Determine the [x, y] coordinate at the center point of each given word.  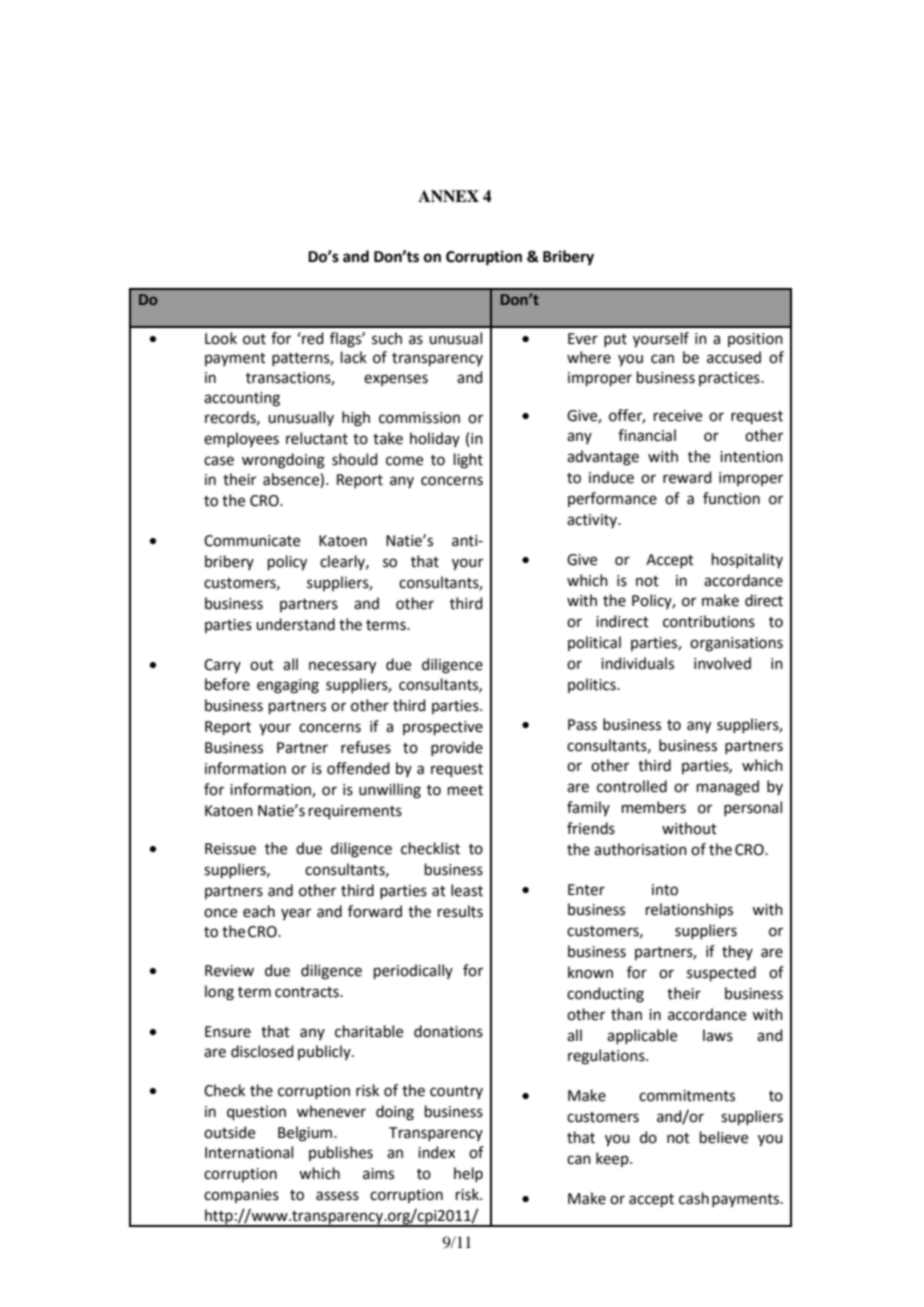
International [249, 1152]
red [312, 338]
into [665, 890]
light [468, 461]
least [467, 890]
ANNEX [448, 196]
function [731, 498]
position [755, 340]
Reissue [230, 849]
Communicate [252, 541]
